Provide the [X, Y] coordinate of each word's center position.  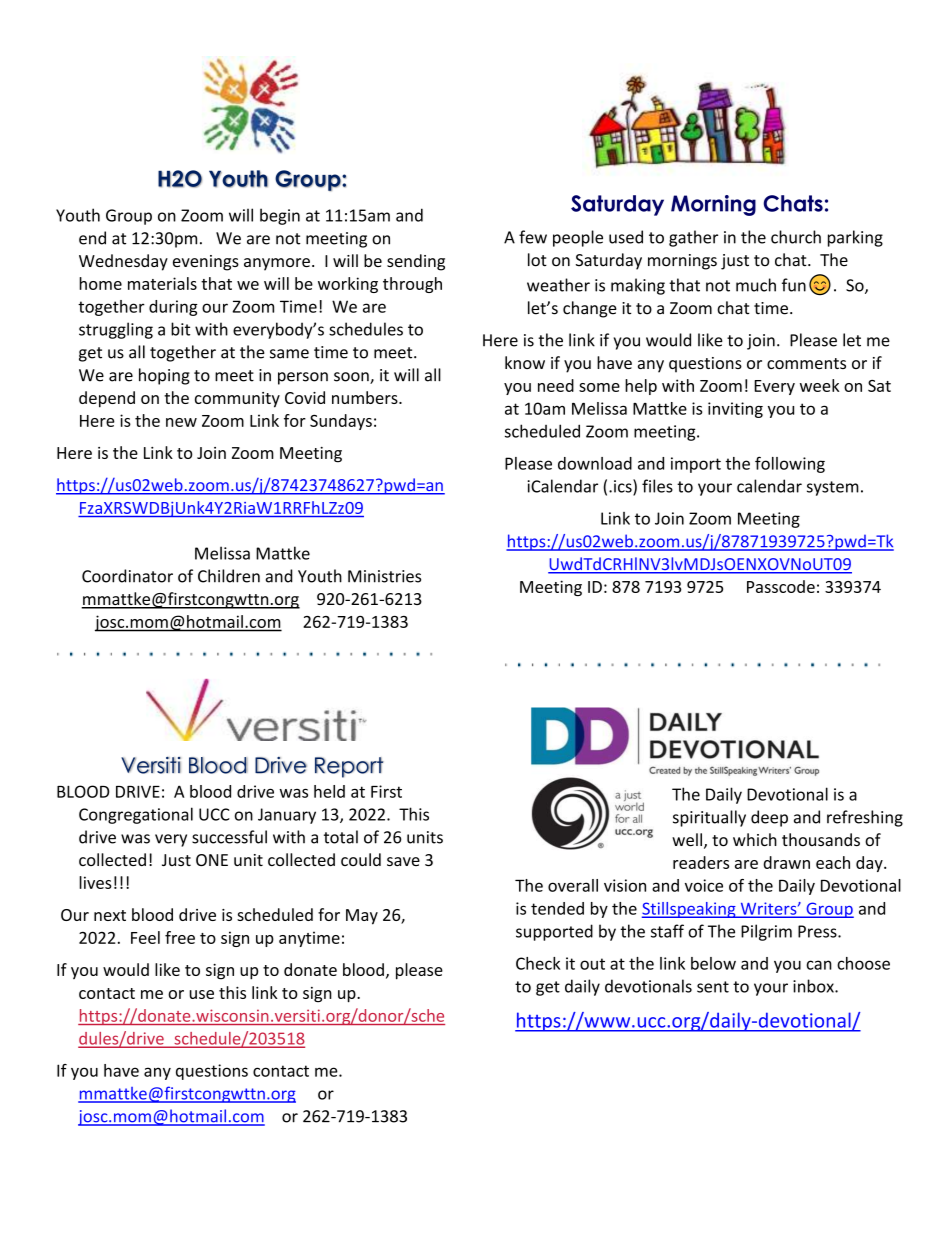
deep [769, 818]
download [595, 463]
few [533, 237]
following [790, 464]
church [796, 237]
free [180, 937]
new [181, 422]
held [329, 791]
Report [349, 767]
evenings [206, 263]
